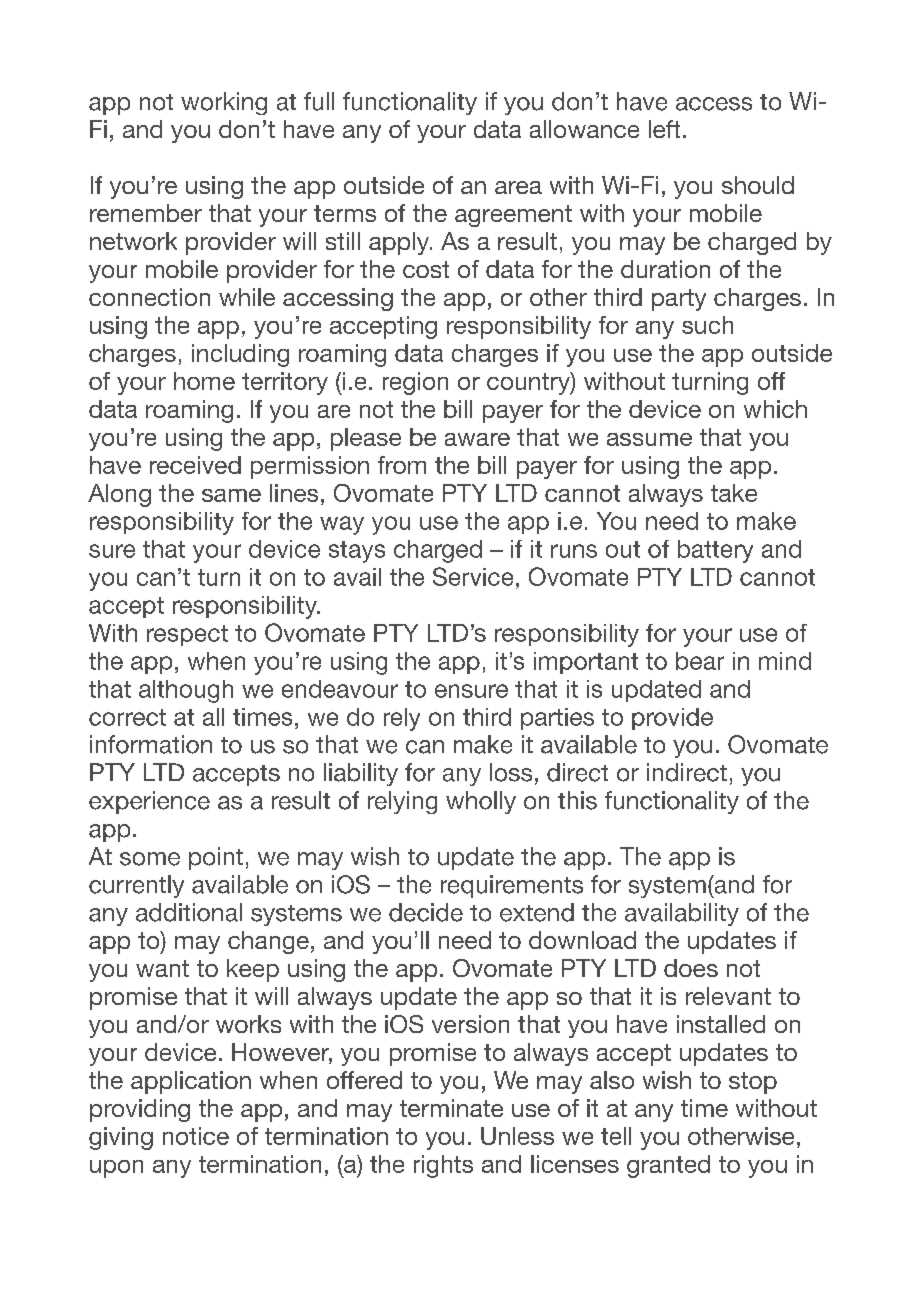 The image size is (924, 1308). I want to click on working, so click(224, 103).
